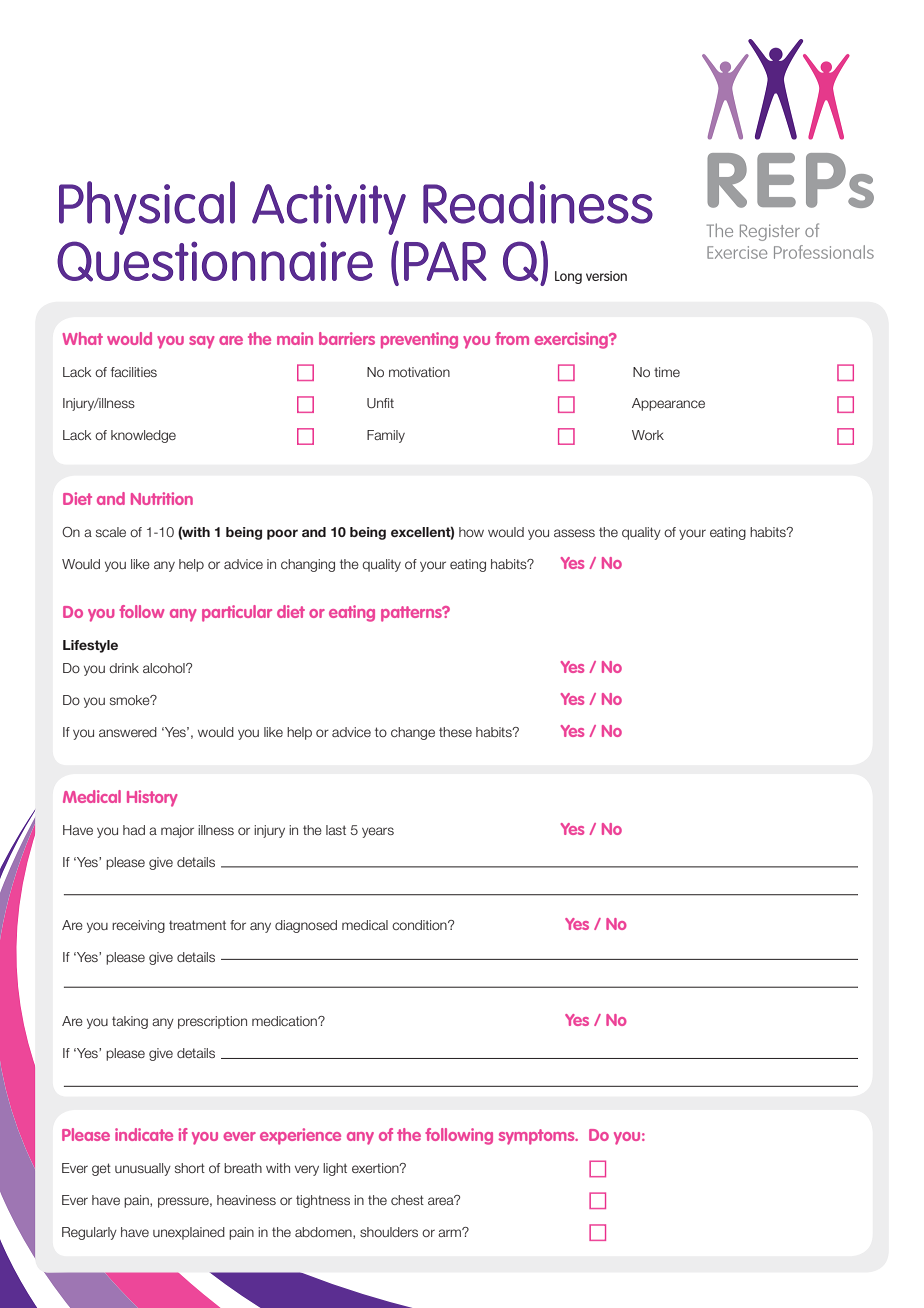  What do you see at coordinates (162, 498) in the screenshot?
I see `Nutrition` at bounding box center [162, 498].
